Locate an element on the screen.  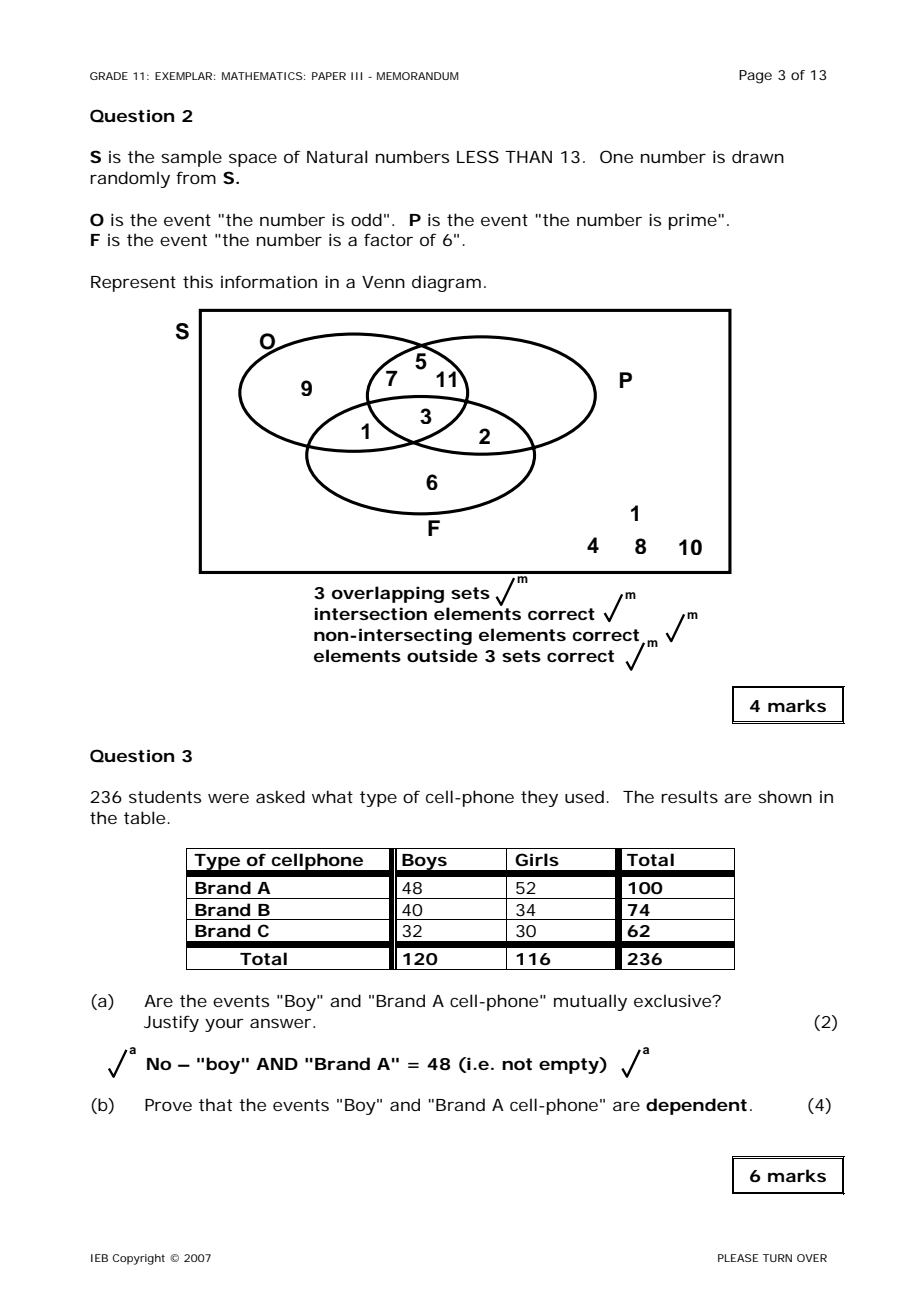
outside is located at coordinates (442, 655).
